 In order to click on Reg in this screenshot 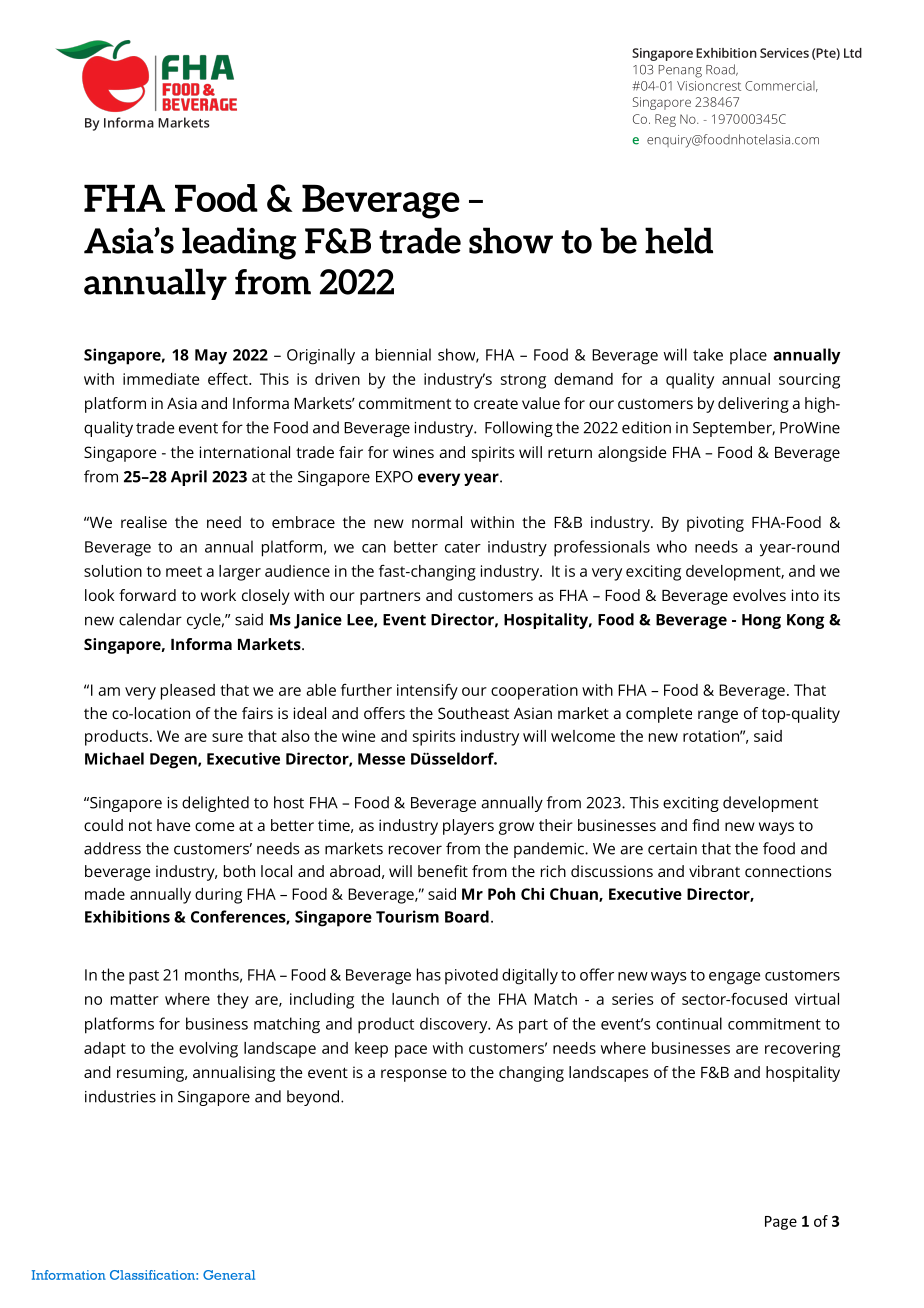, I will do `click(665, 120)`.
